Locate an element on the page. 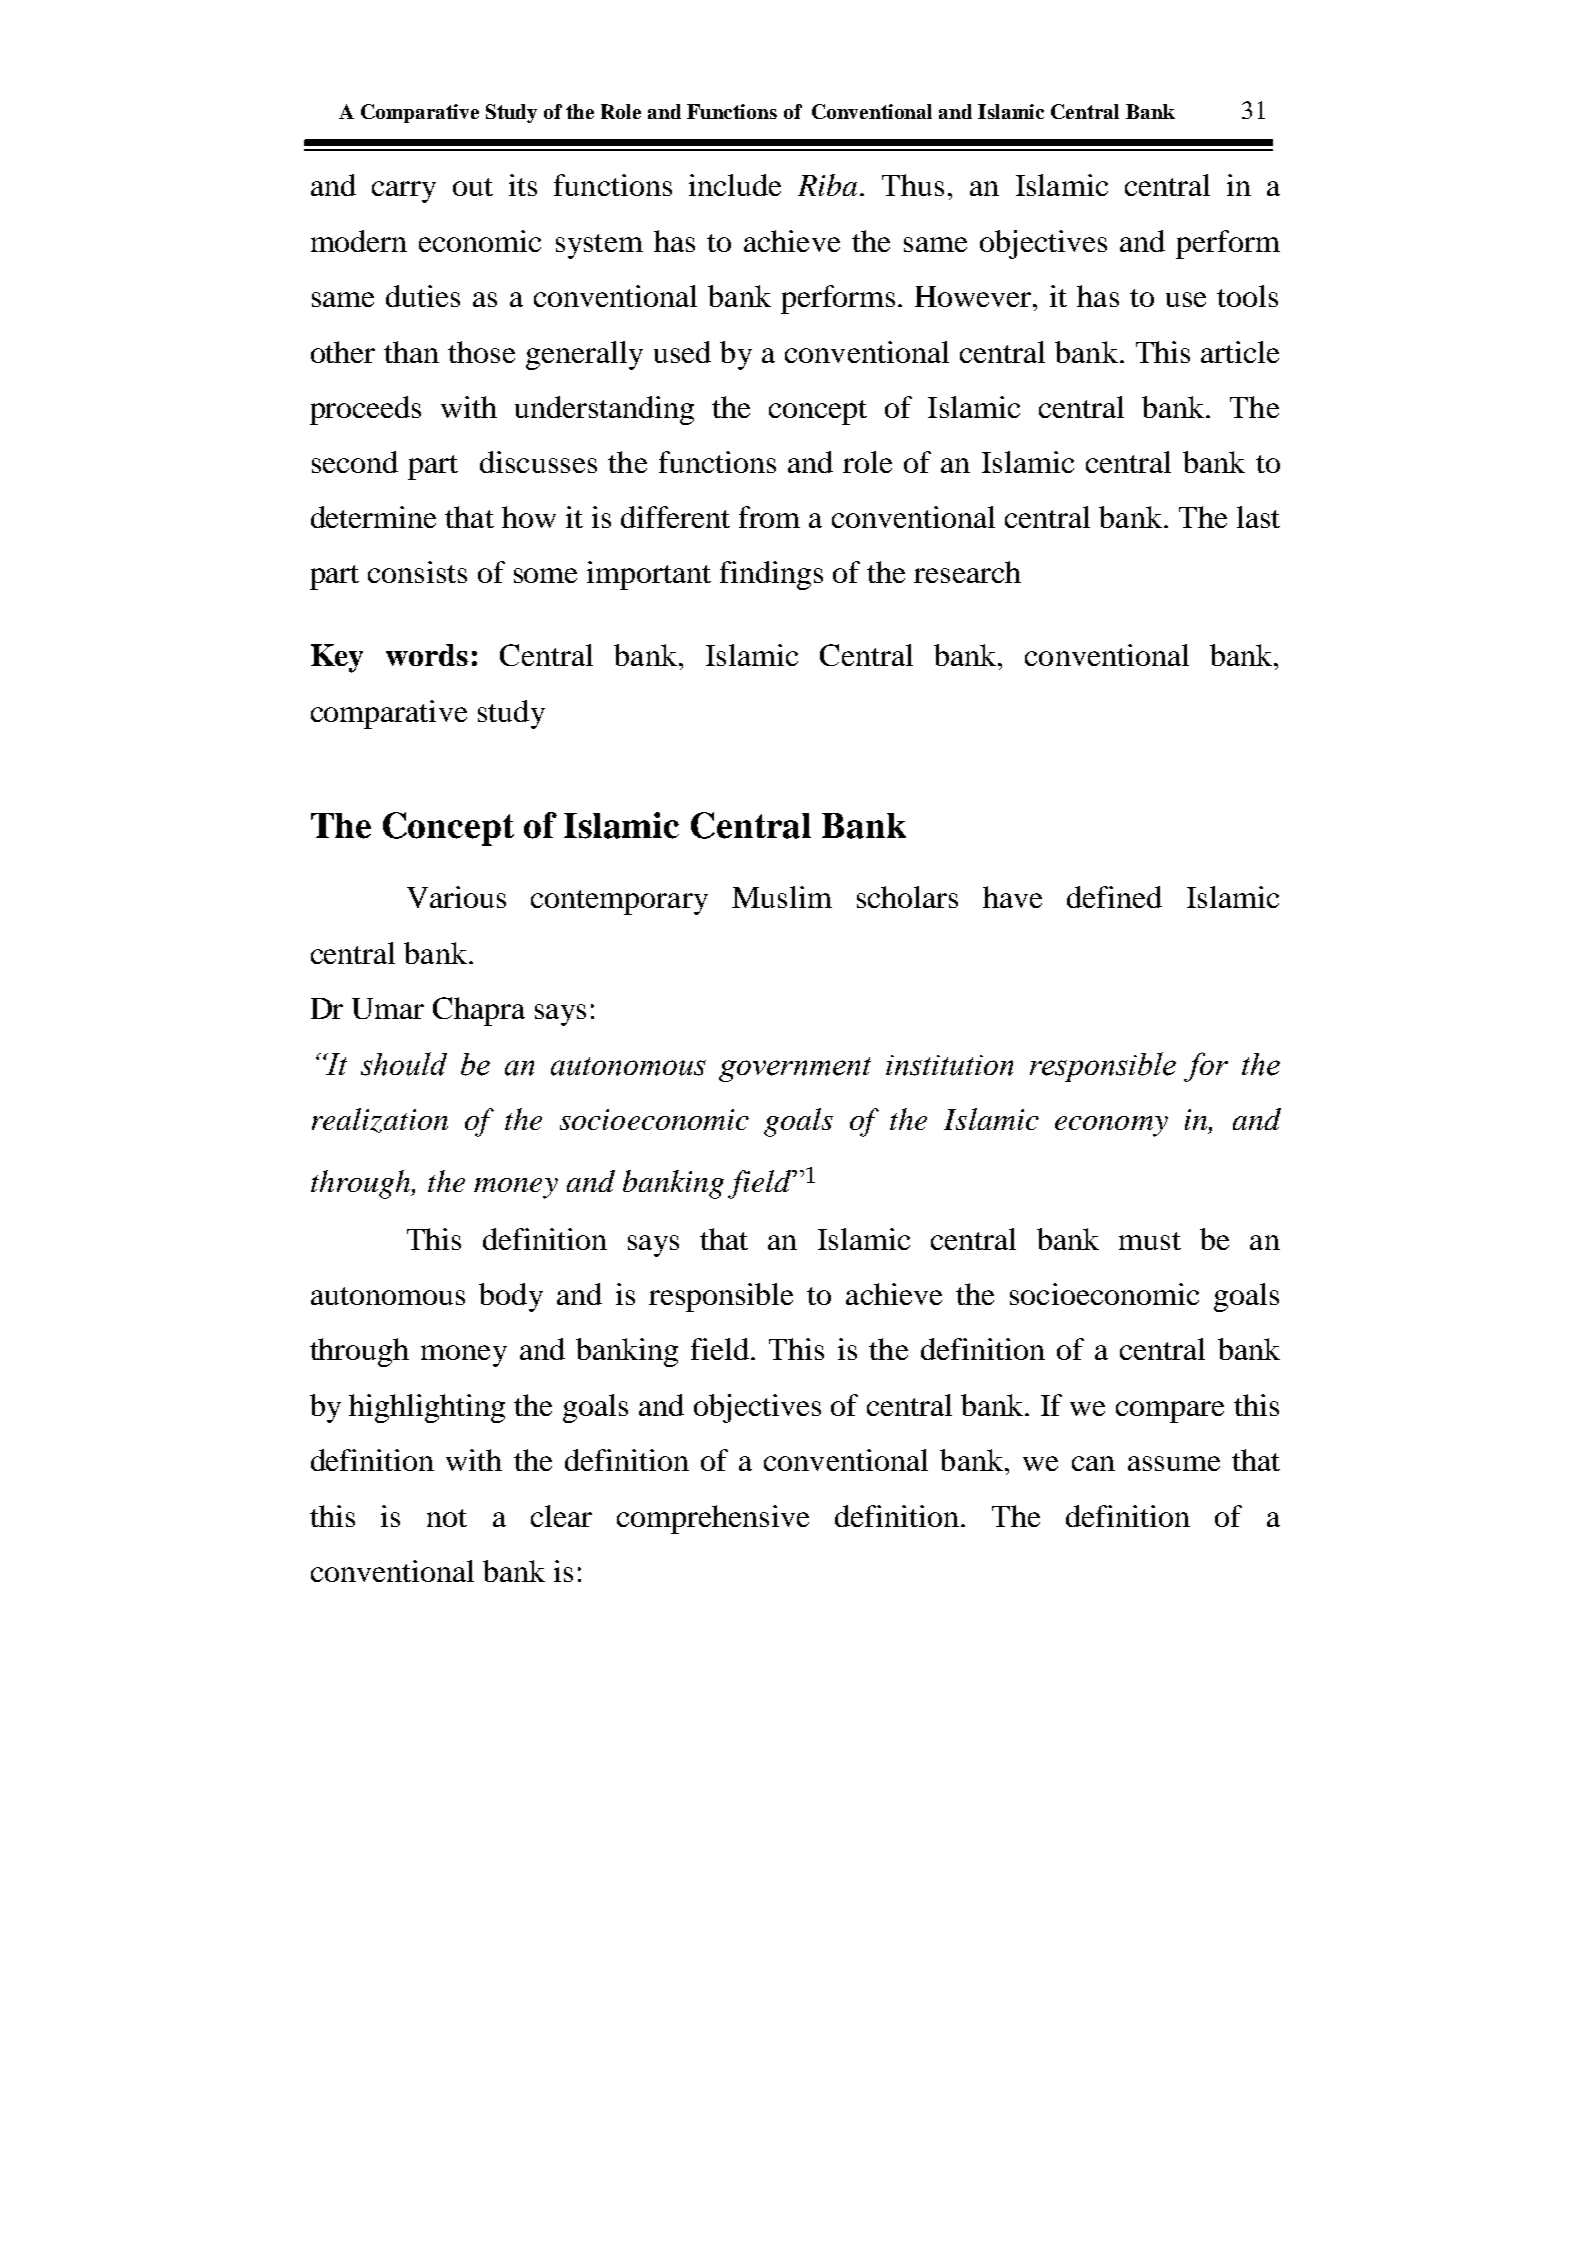  out is located at coordinates (473, 187).
